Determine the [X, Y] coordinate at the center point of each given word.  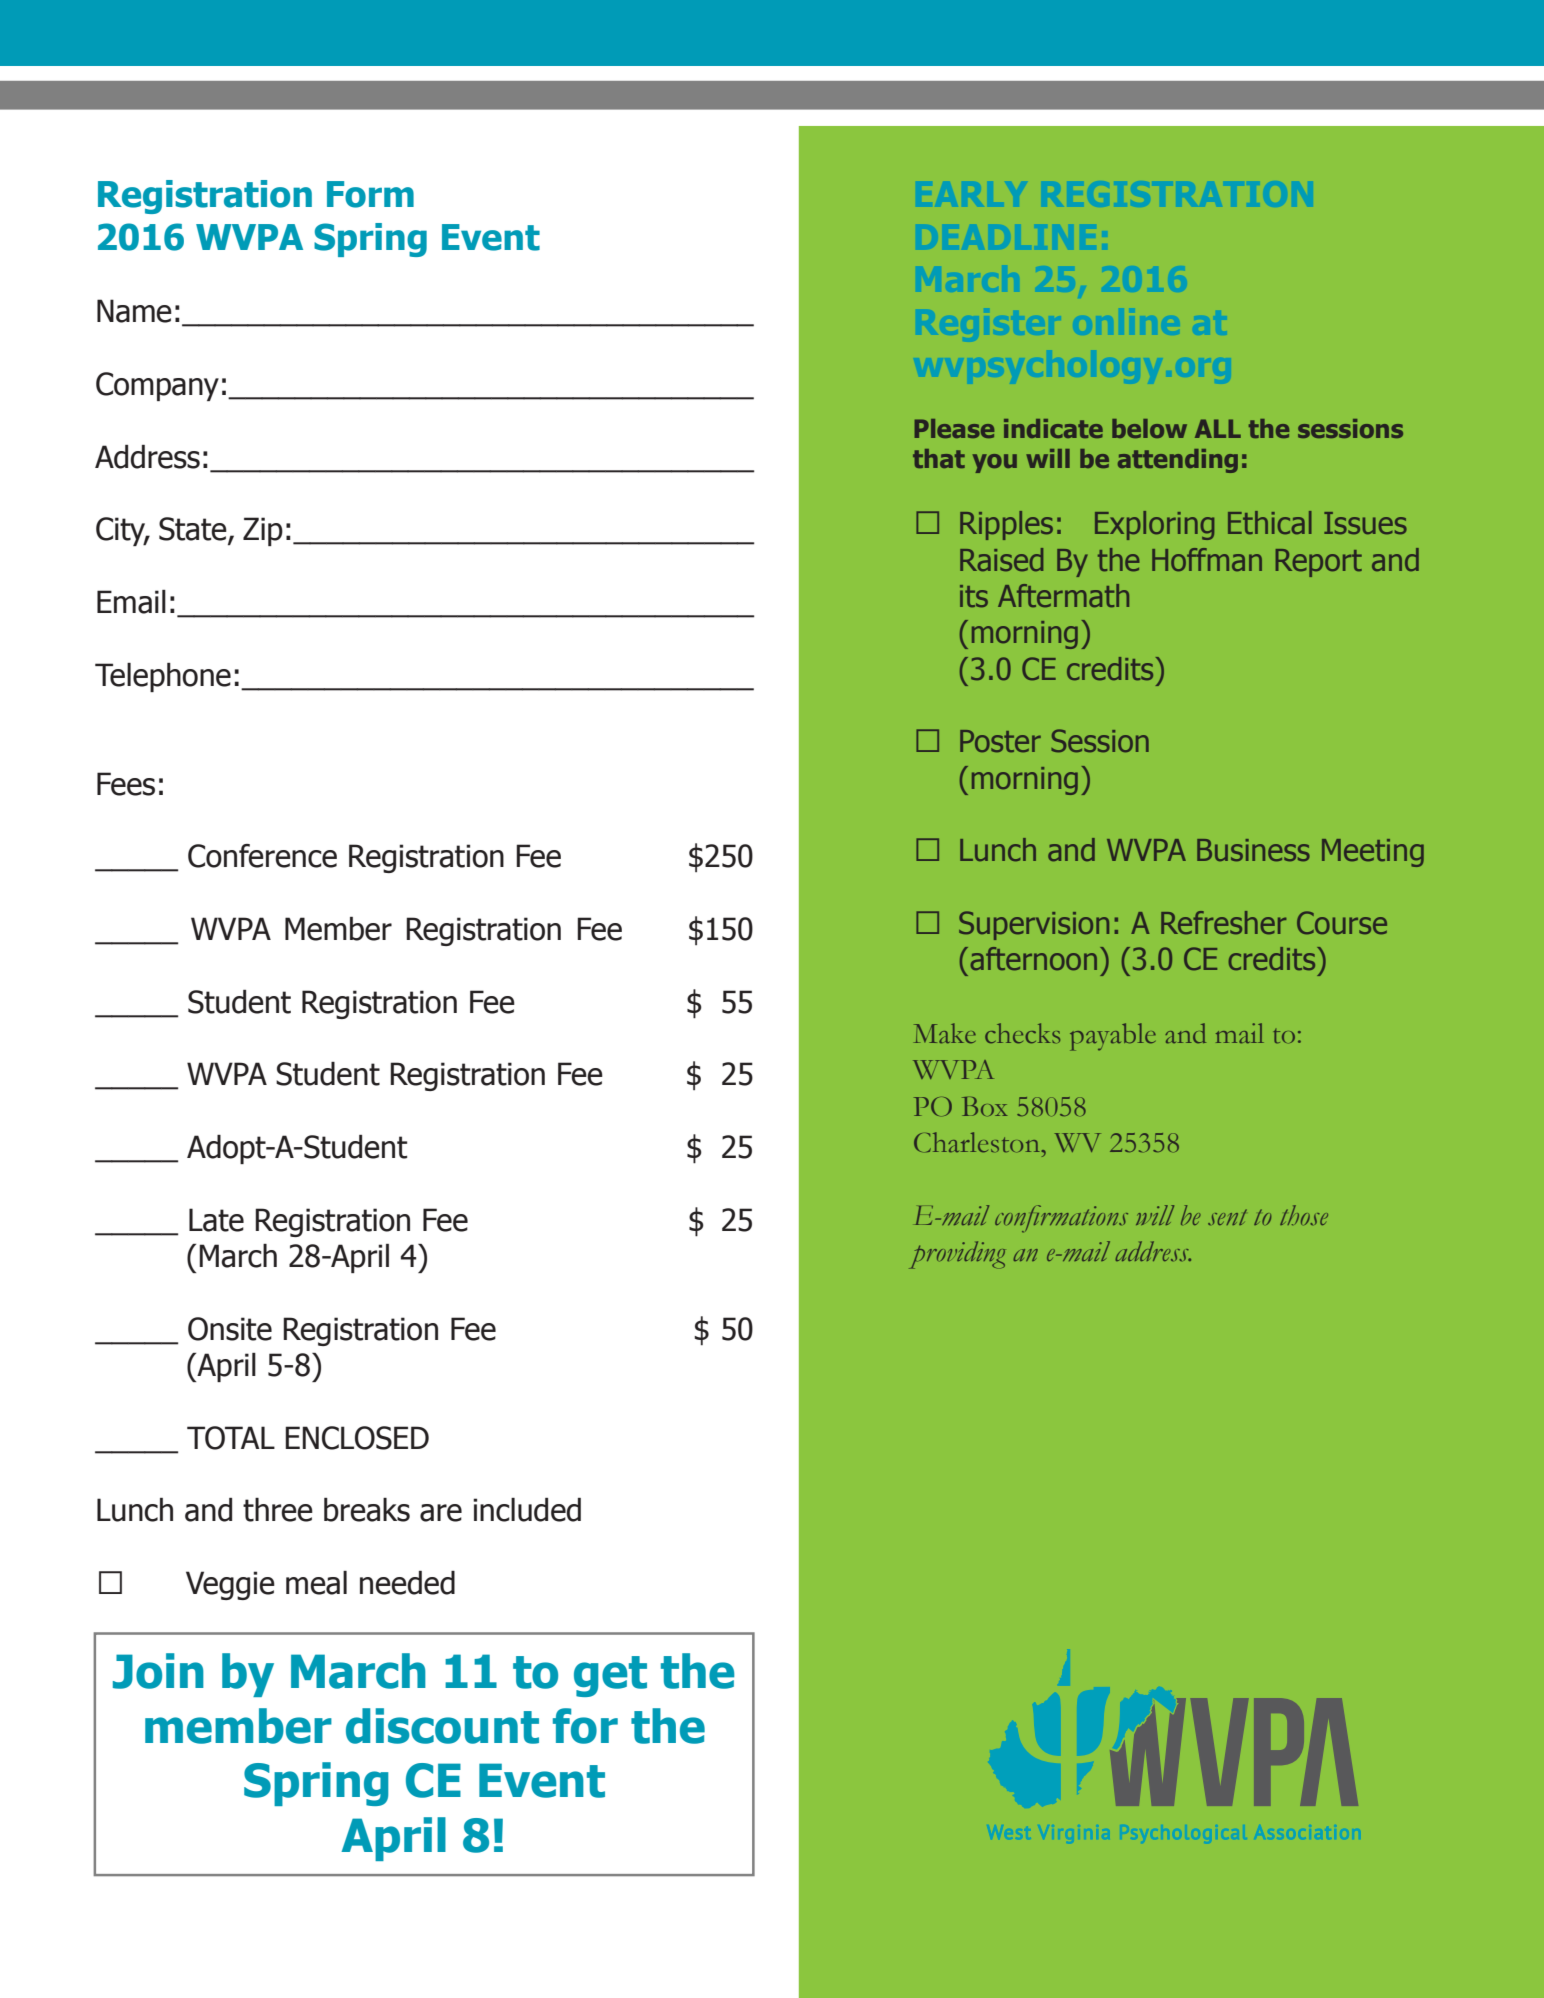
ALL [1218, 428]
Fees [126, 784]
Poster [1000, 741]
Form [370, 194]
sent [1227, 1217]
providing [957, 1255]
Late [216, 1220]
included [527, 1510]
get [610, 1676]
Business [1253, 850]
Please [954, 428]
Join [158, 1671]
